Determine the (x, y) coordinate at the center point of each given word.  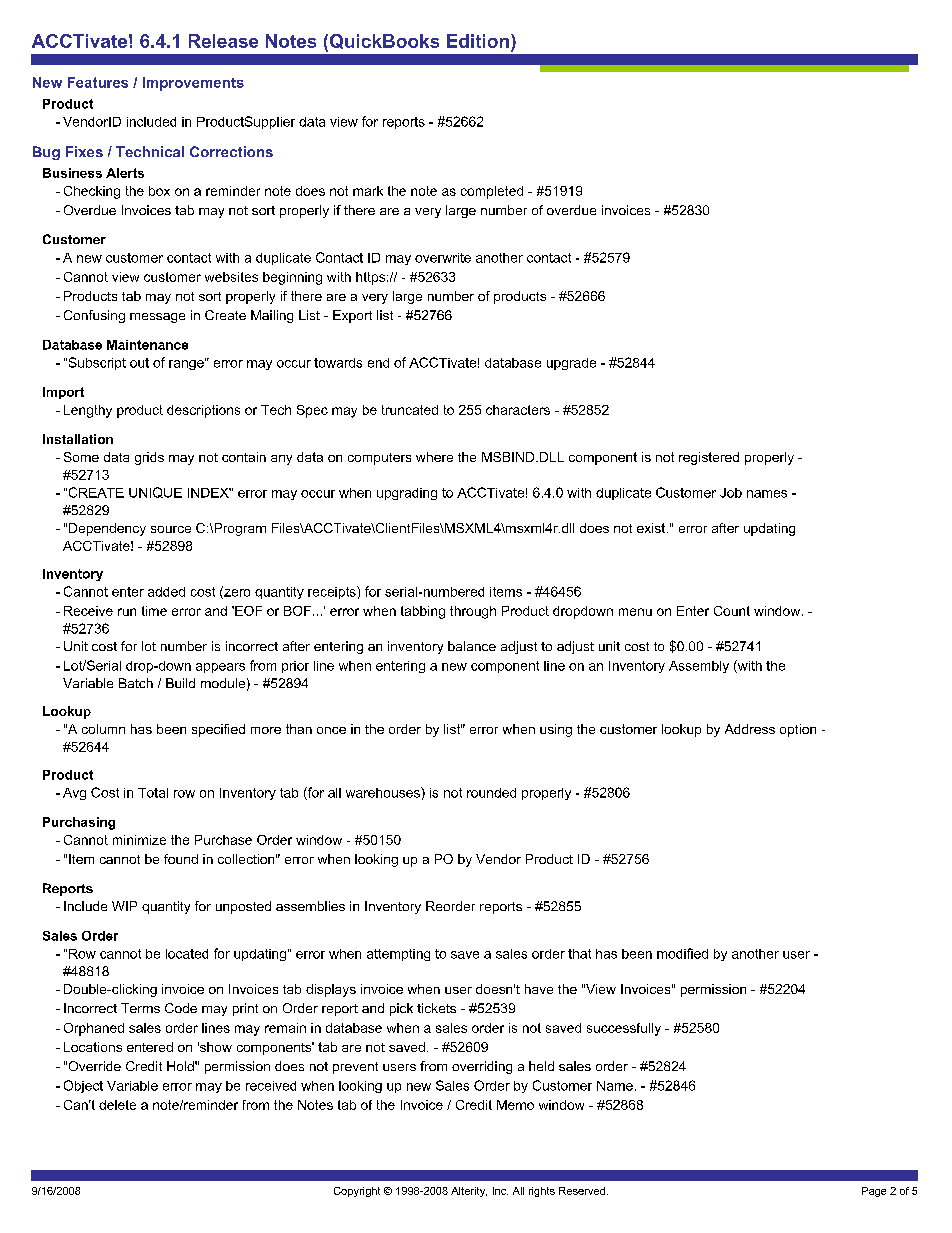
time (154, 611)
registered (709, 458)
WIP (124, 906)
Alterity (469, 1192)
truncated (410, 410)
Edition (478, 41)
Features (98, 82)
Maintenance (147, 345)
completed (492, 192)
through (473, 612)
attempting (398, 955)
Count (732, 611)
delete (117, 1105)
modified (682, 953)
